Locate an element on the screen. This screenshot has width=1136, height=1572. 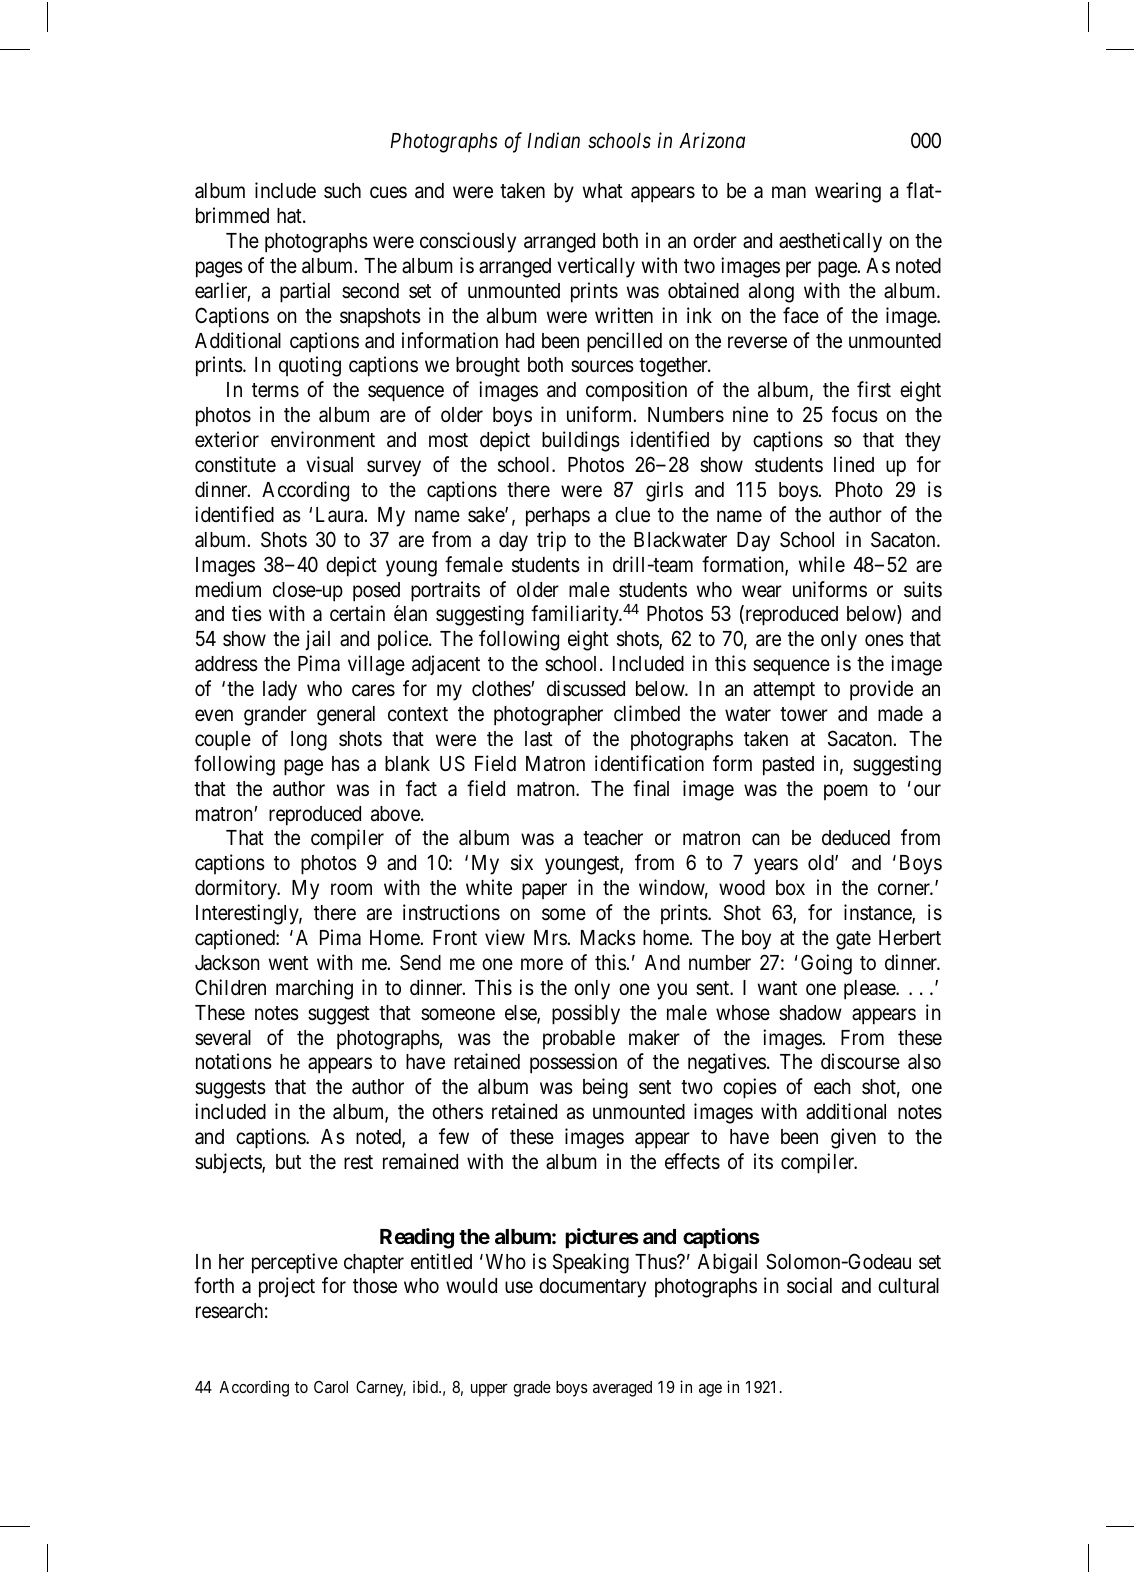
ties is located at coordinates (247, 613).
